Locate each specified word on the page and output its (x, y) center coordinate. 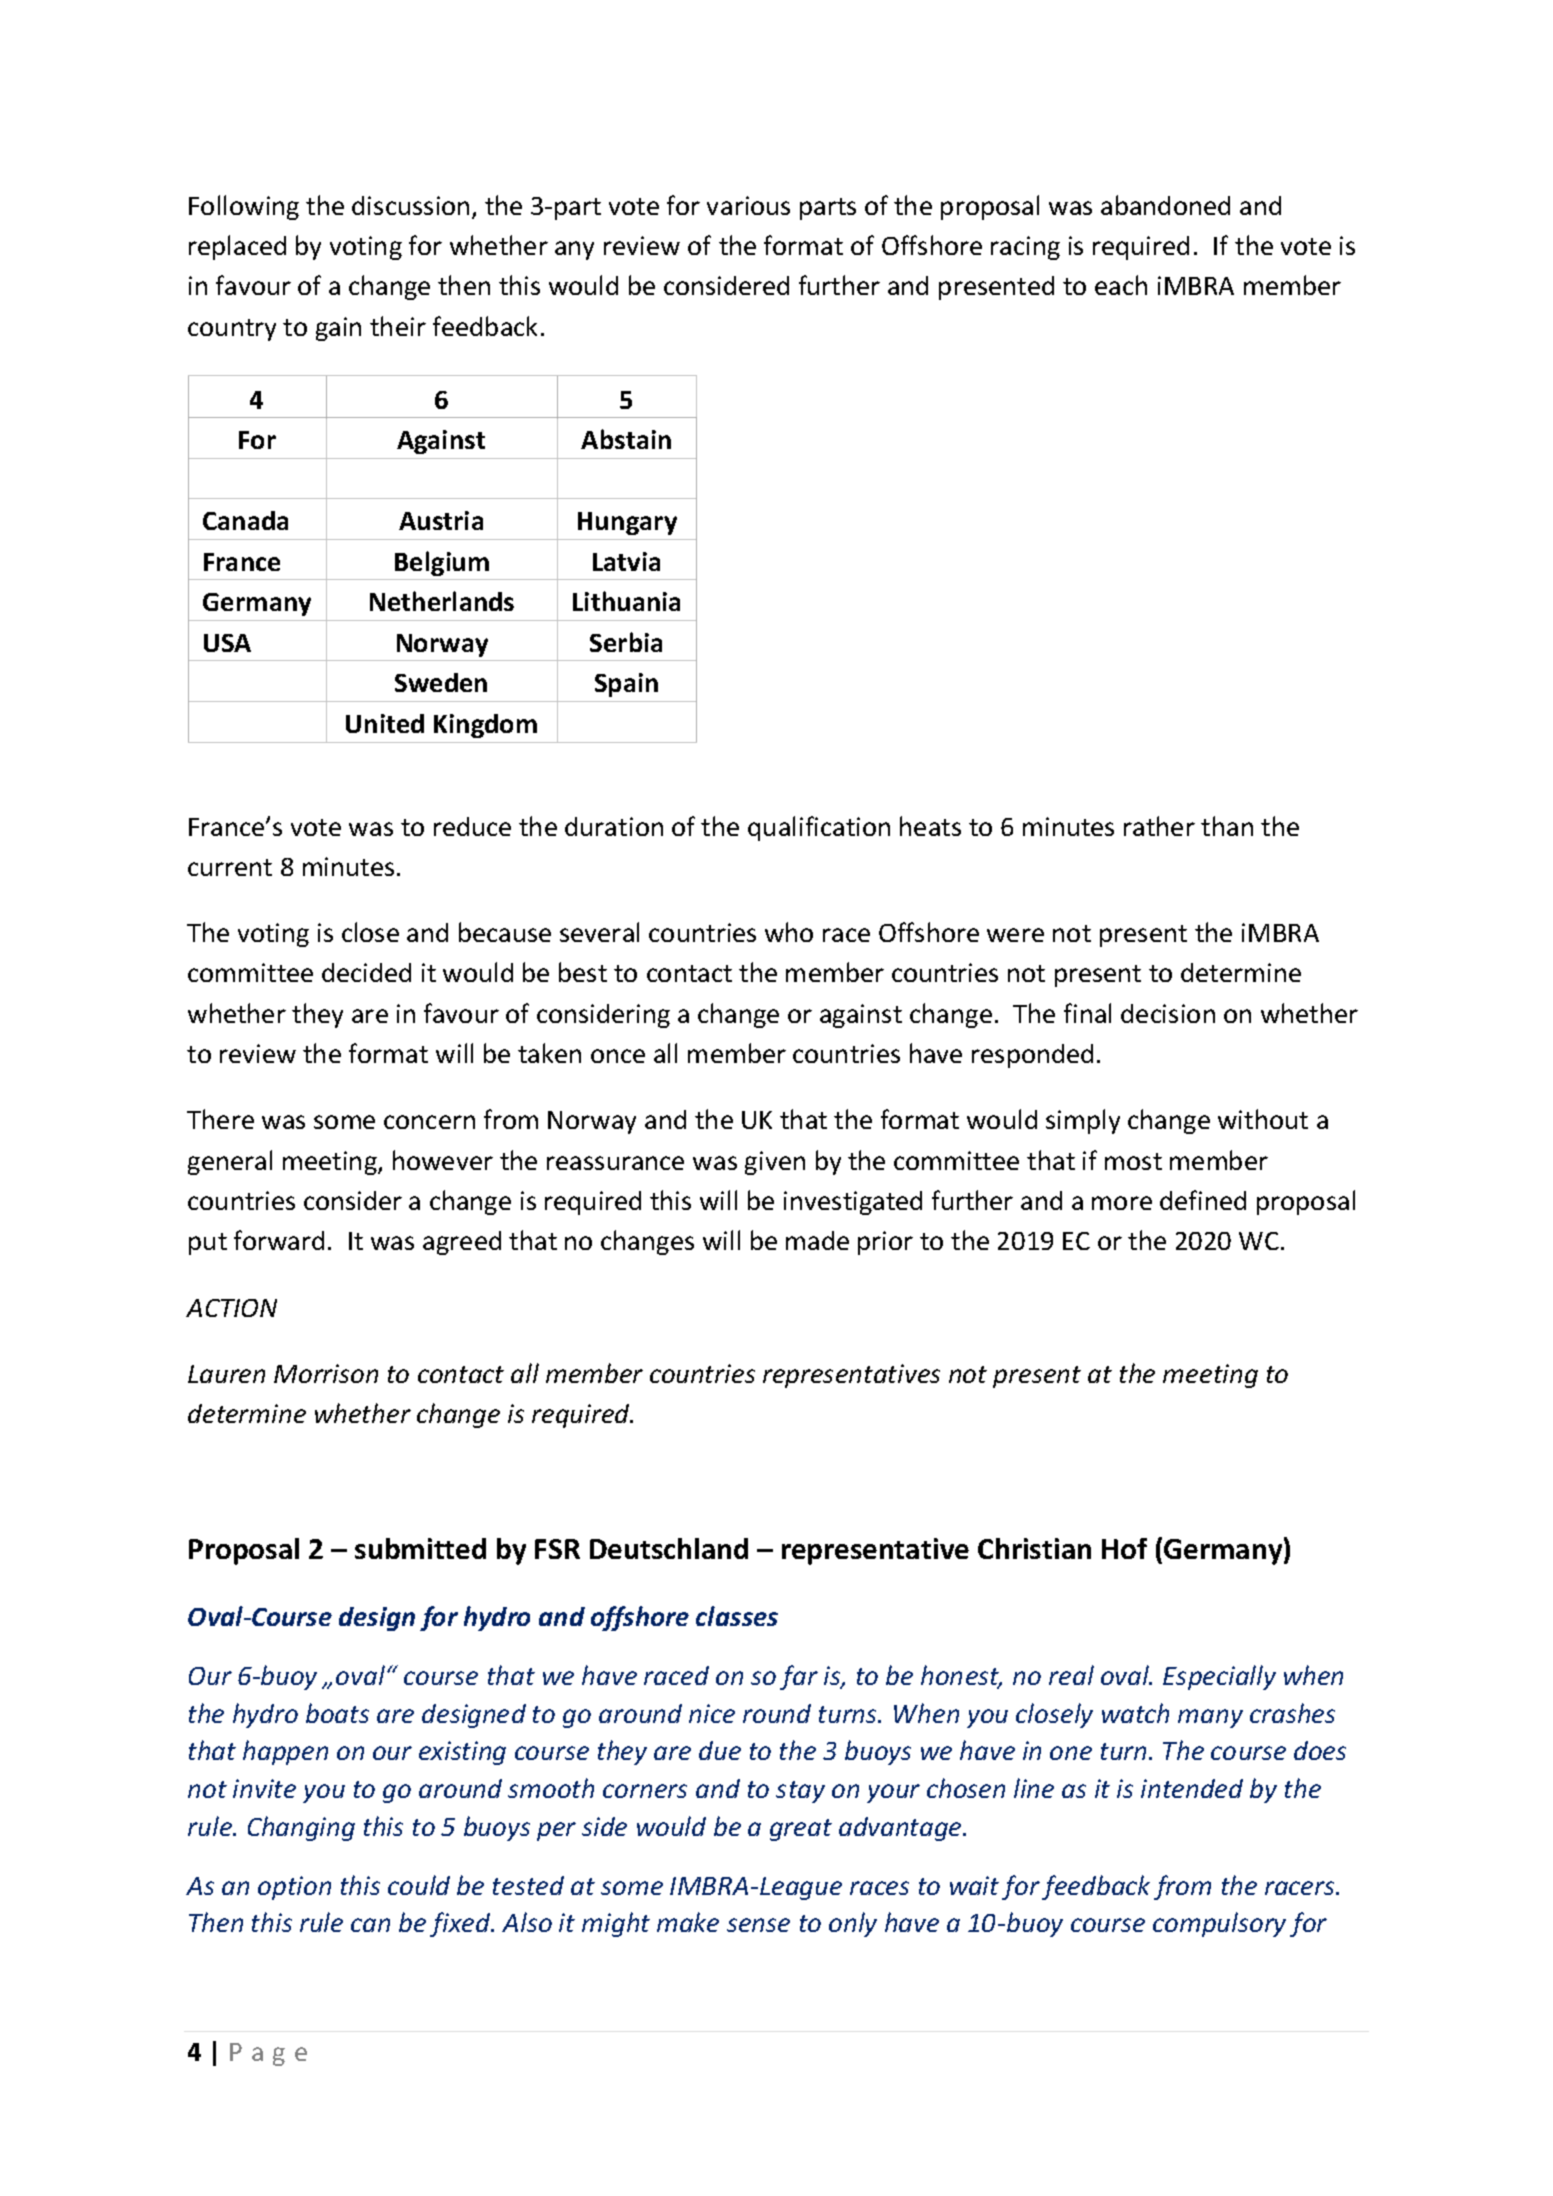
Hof (1124, 1548)
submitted (420, 1548)
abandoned (1165, 205)
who (789, 932)
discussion (410, 205)
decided (366, 972)
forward (279, 1240)
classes (737, 1616)
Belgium (442, 563)
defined (1203, 1200)
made (817, 1240)
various (748, 205)
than (1227, 826)
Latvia (626, 561)
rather (1159, 826)
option (294, 1888)
